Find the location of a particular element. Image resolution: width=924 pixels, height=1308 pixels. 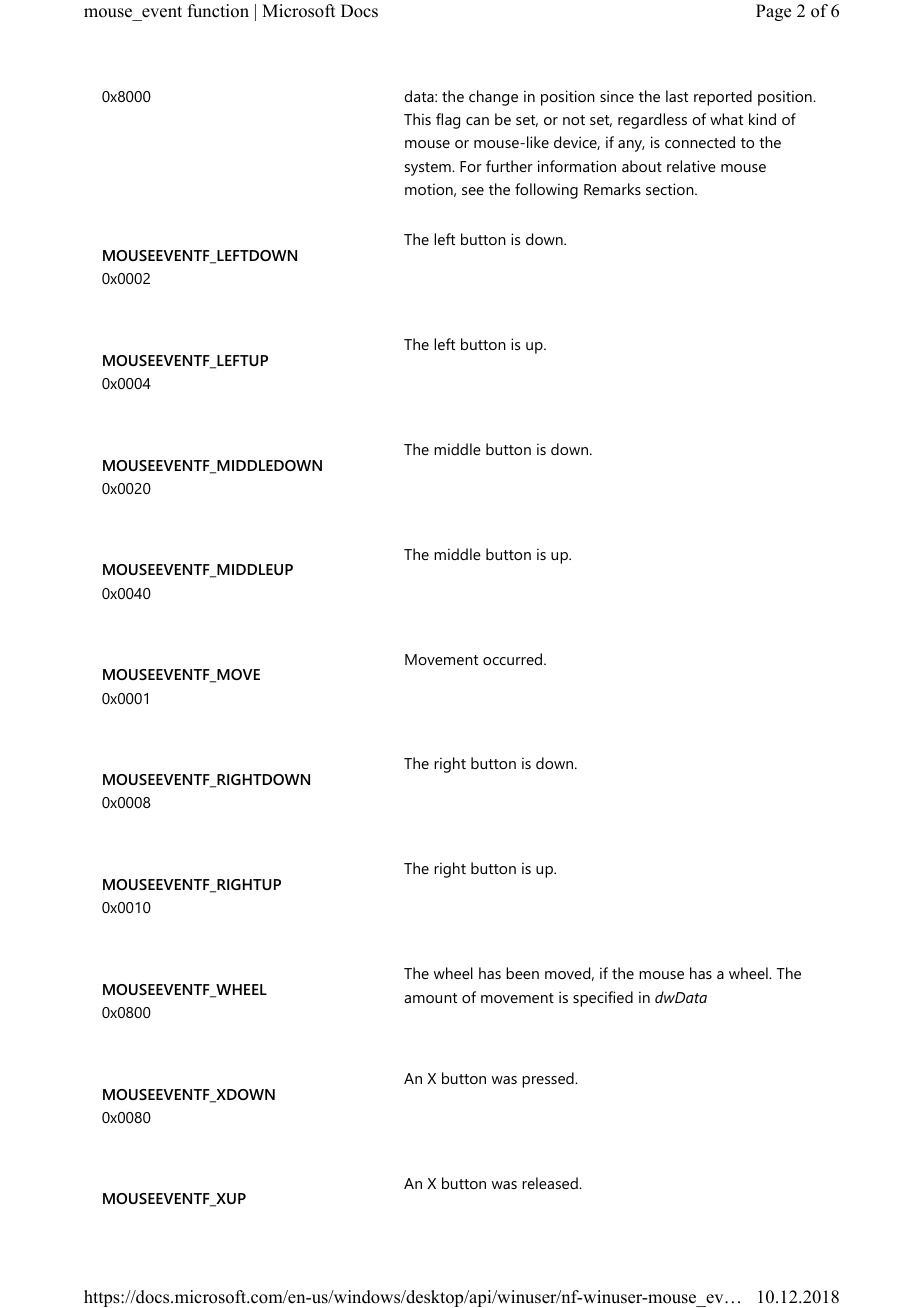

amount is located at coordinates (430, 998).
